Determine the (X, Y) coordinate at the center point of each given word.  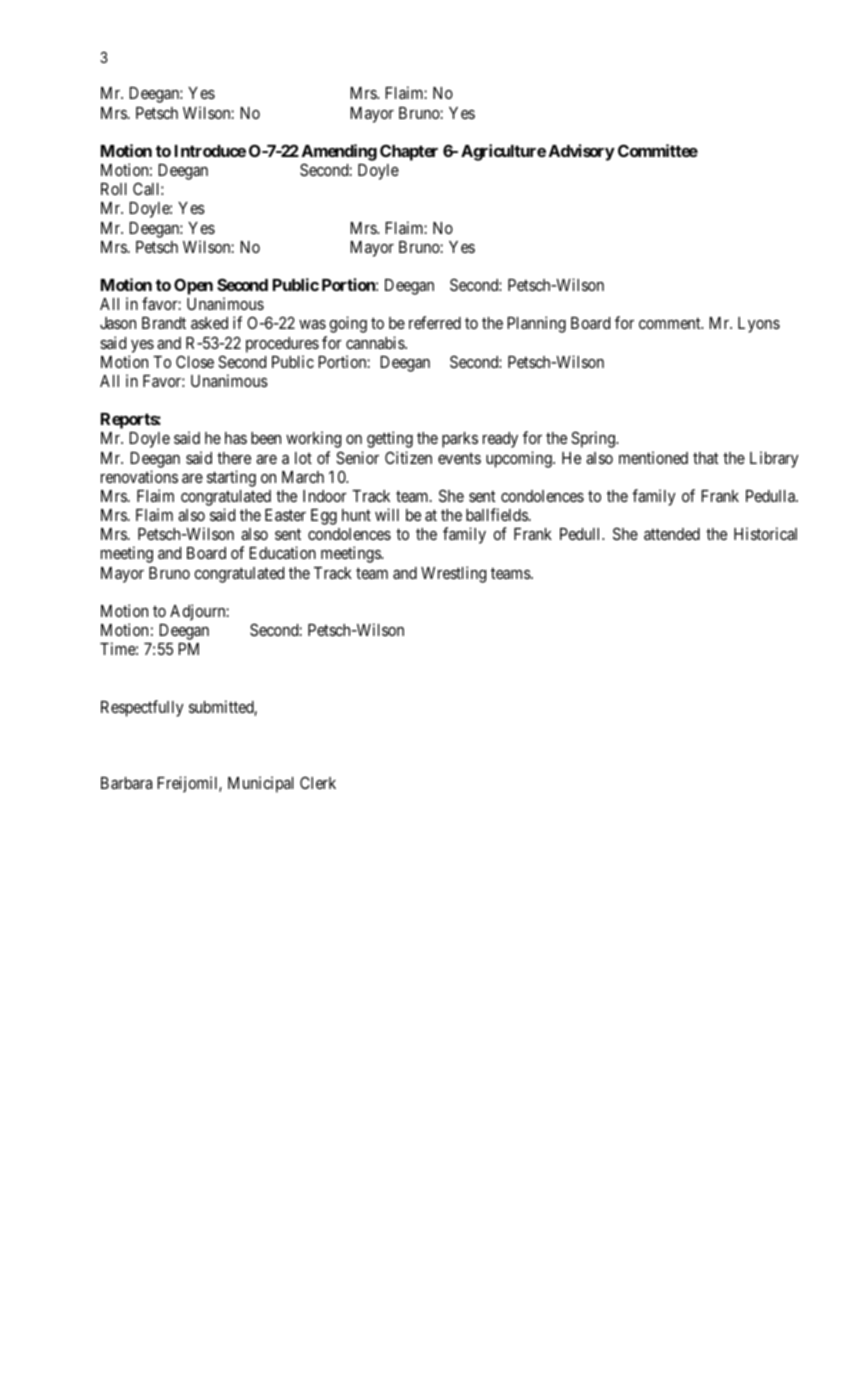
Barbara (126, 783)
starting (231, 478)
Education (282, 552)
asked (209, 323)
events (459, 458)
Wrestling (453, 574)
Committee (658, 150)
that (705, 458)
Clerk (318, 782)
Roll (114, 189)
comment (671, 323)
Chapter (409, 152)
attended (672, 534)
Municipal (261, 784)
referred (435, 322)
